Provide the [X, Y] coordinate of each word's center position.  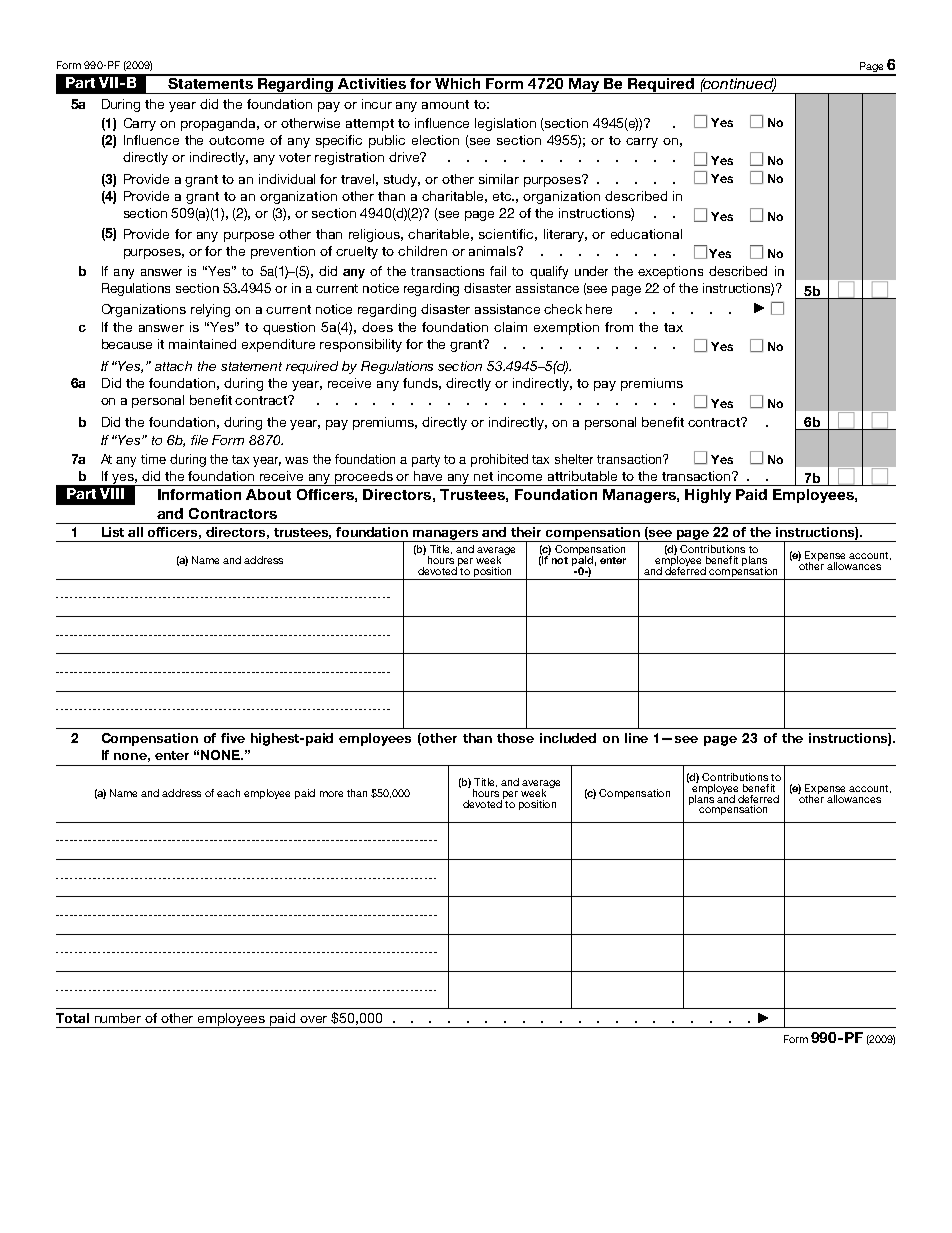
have [428, 476]
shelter [574, 459]
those [515, 738]
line [636, 738]
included [568, 738]
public [387, 141]
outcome [236, 140]
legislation [505, 124]
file [199, 440]
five [233, 738]
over [313, 1019]
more [331, 794]
